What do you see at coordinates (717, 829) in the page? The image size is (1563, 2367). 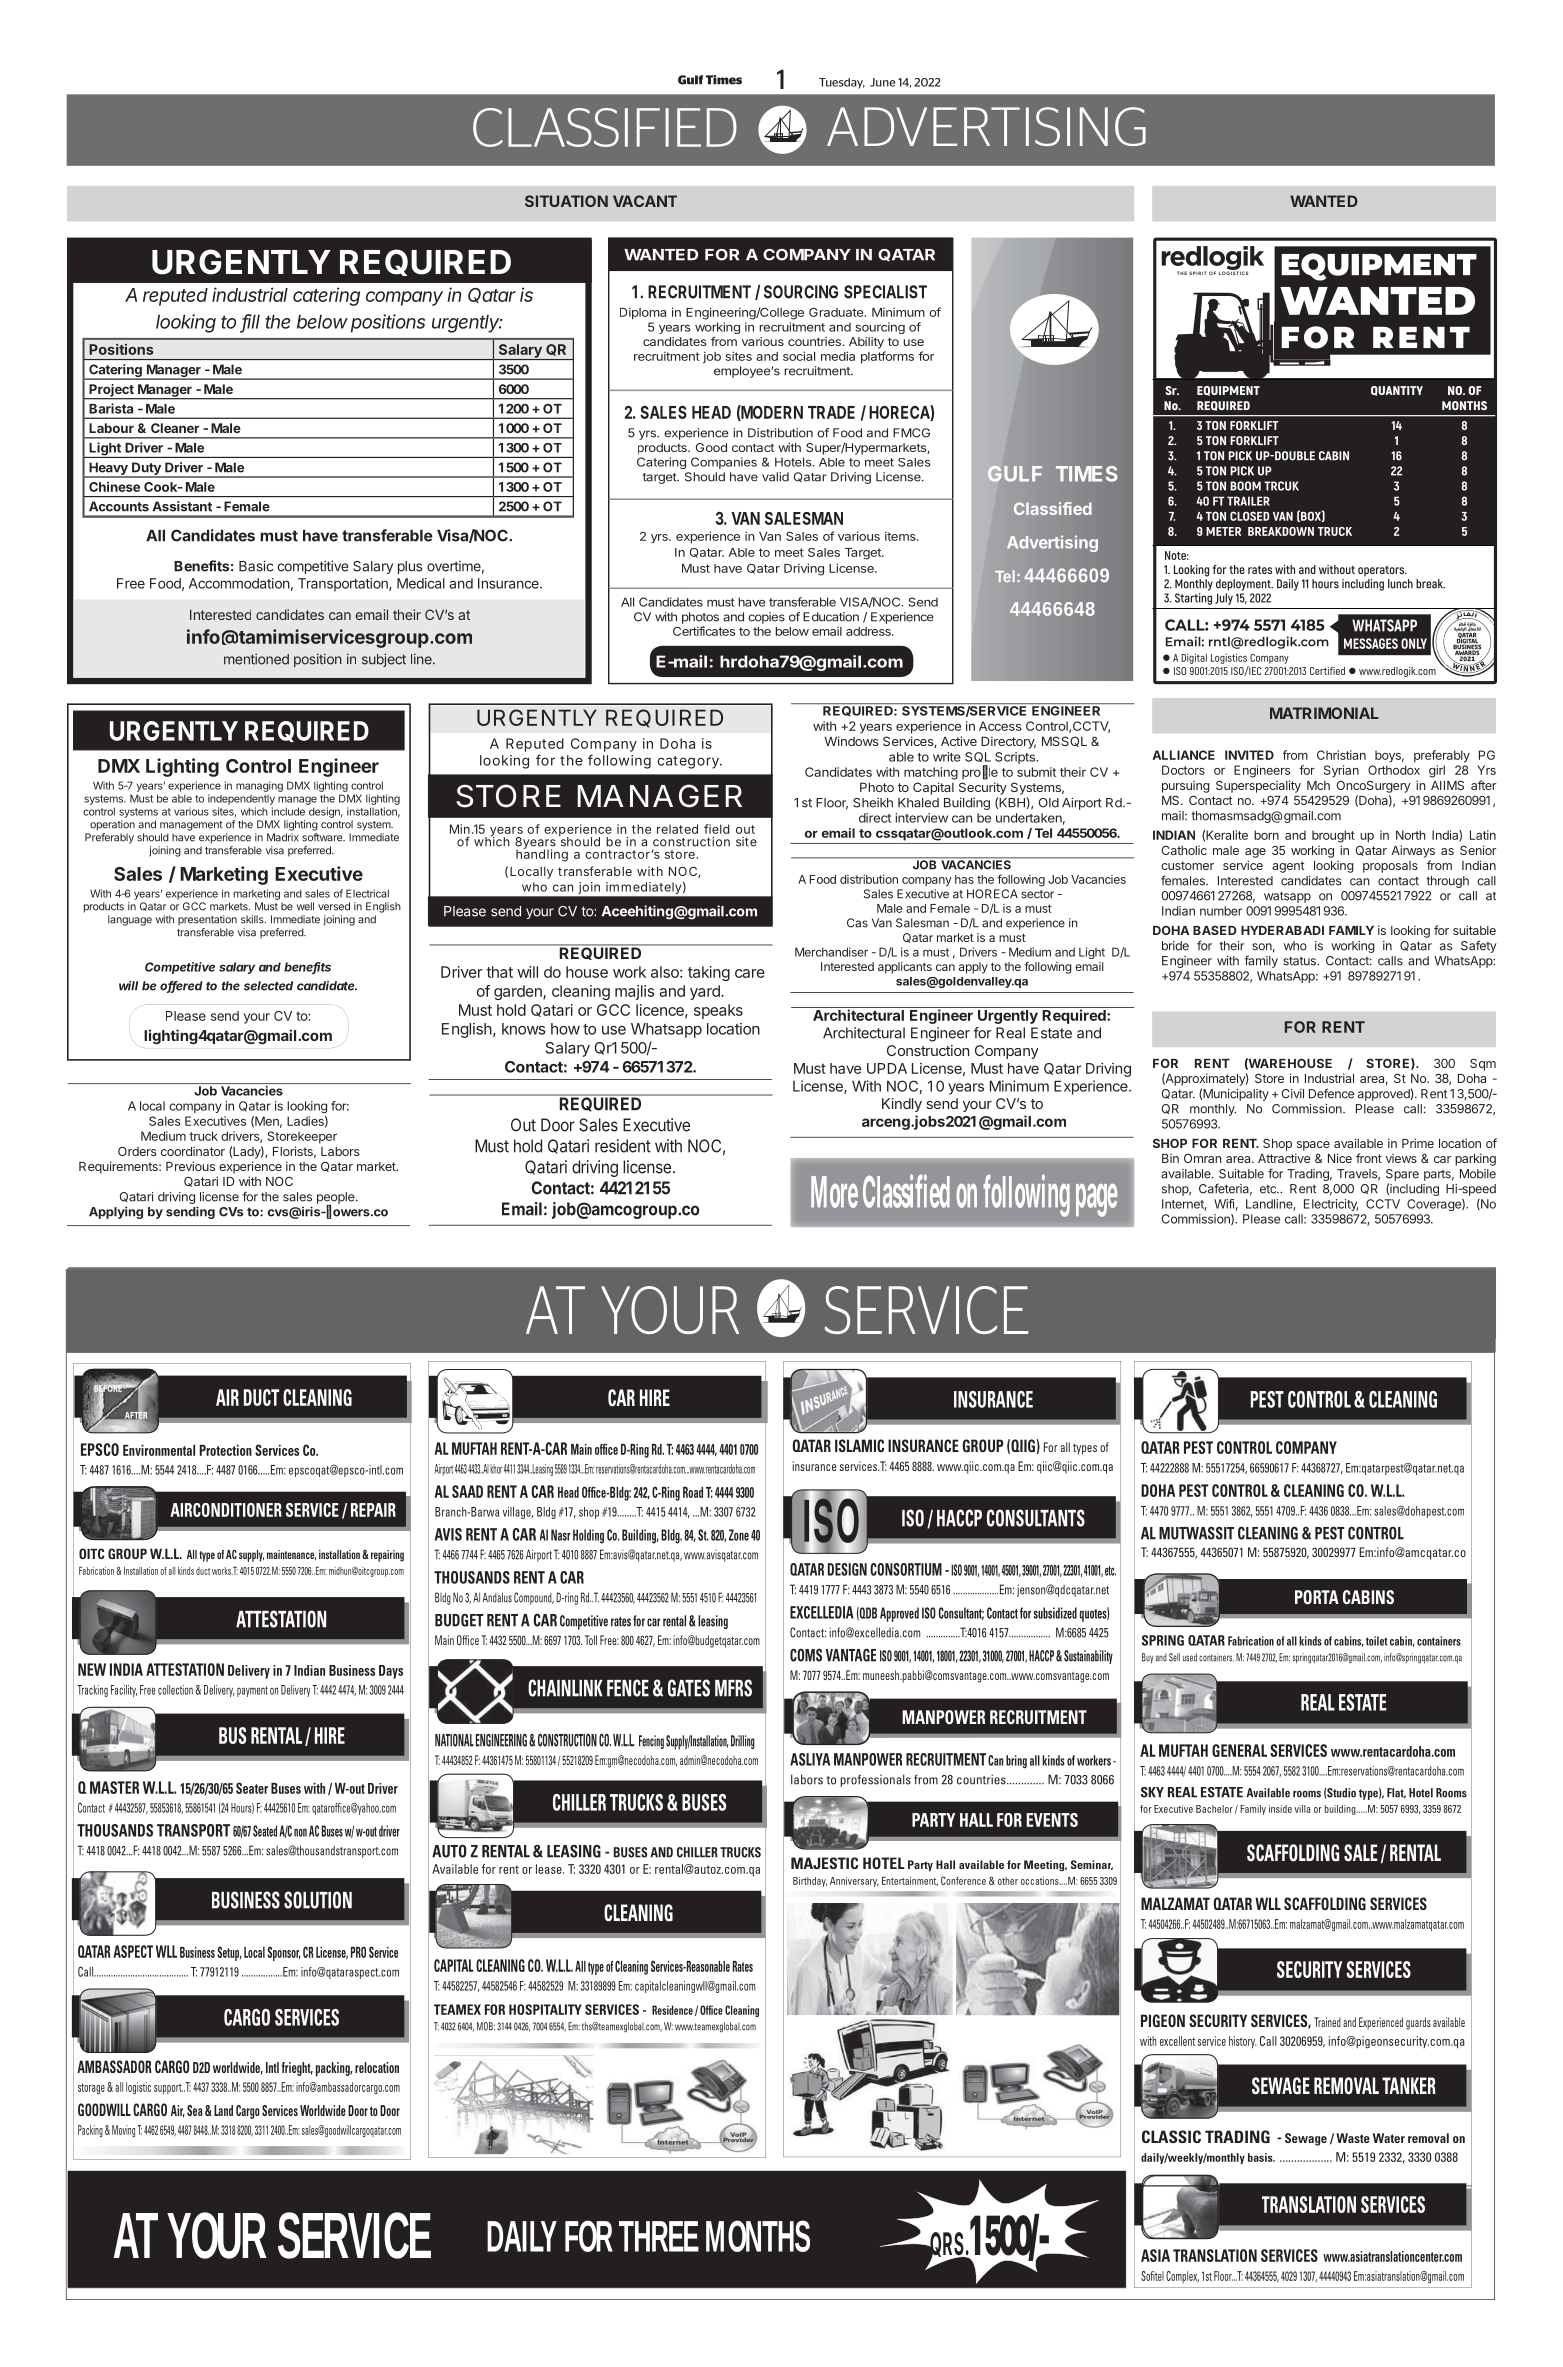 I see `field` at bounding box center [717, 829].
